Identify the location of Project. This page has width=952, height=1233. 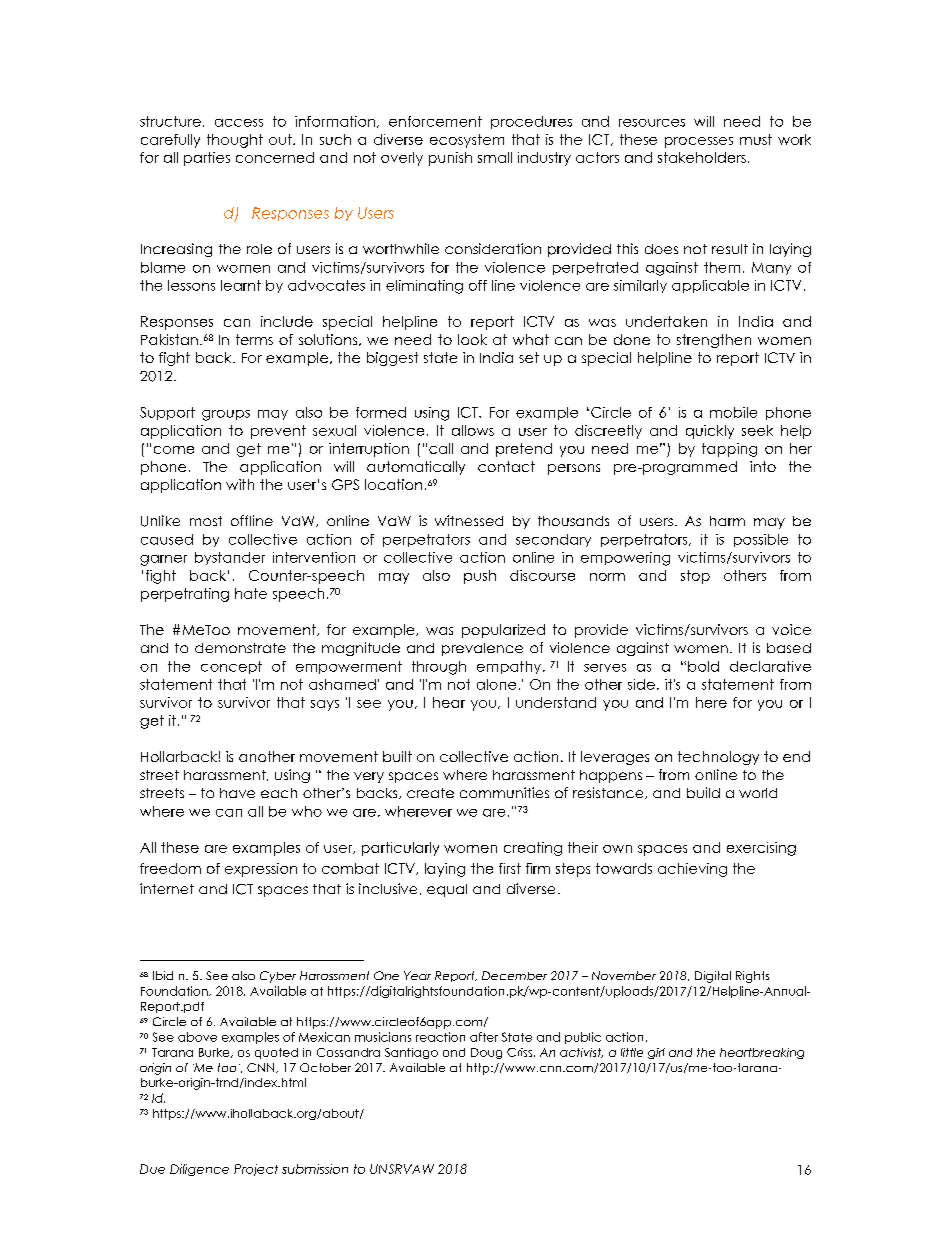
(256, 1170).
